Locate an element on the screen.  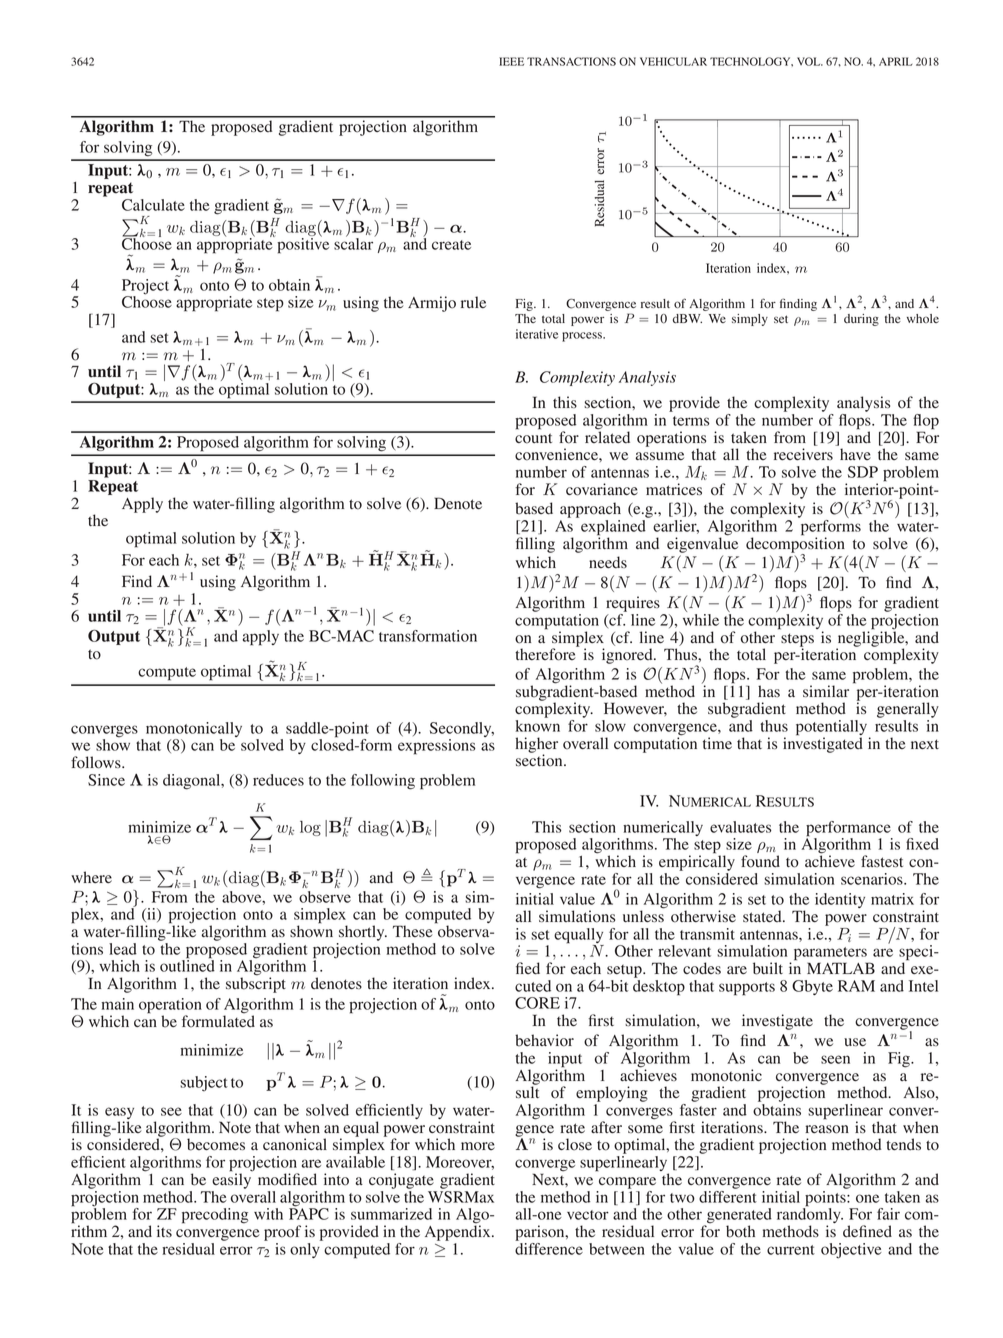
subscript is located at coordinates (256, 984).
